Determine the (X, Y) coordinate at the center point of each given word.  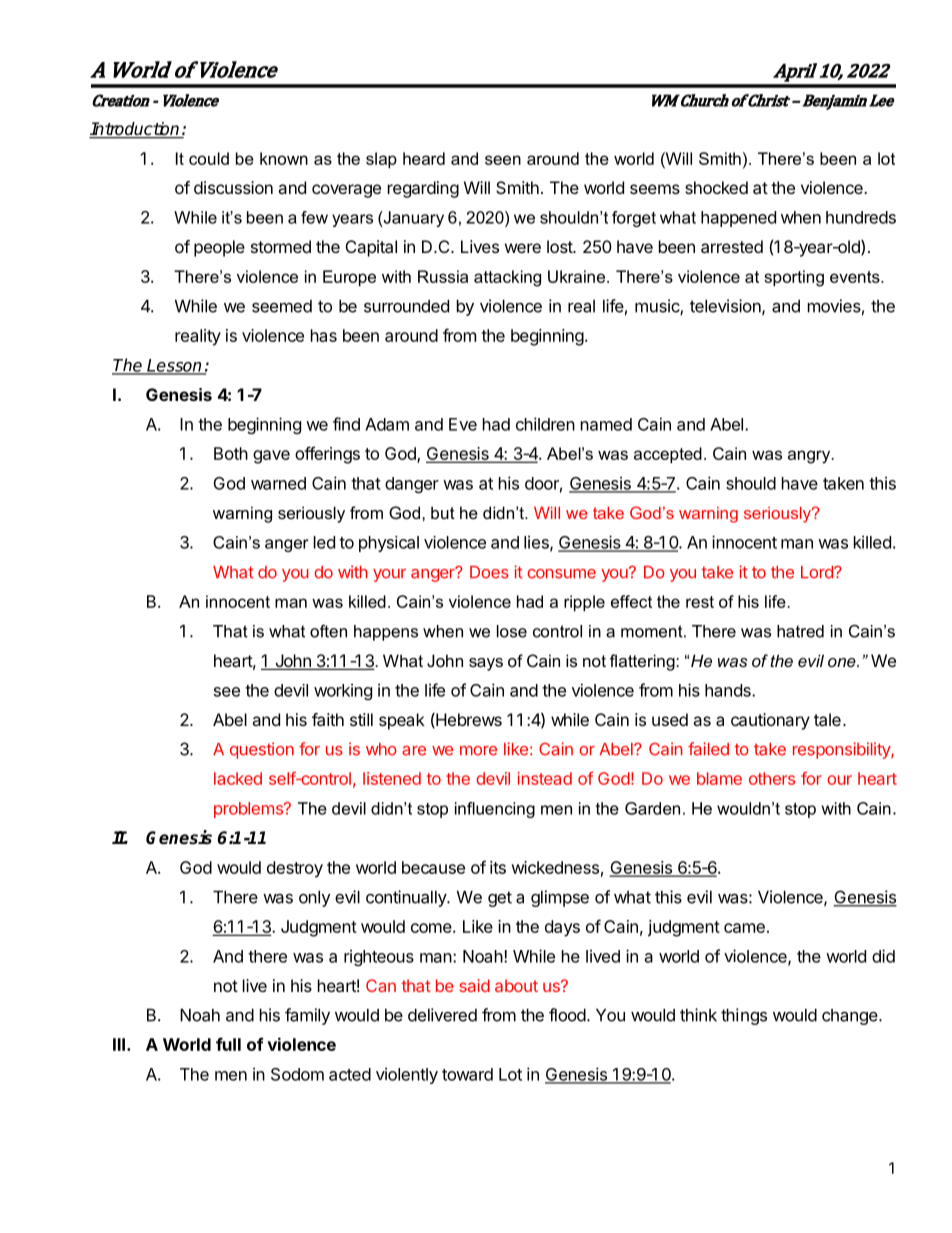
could (209, 158)
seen (503, 160)
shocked (716, 187)
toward (467, 1074)
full (228, 1044)
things (744, 1016)
